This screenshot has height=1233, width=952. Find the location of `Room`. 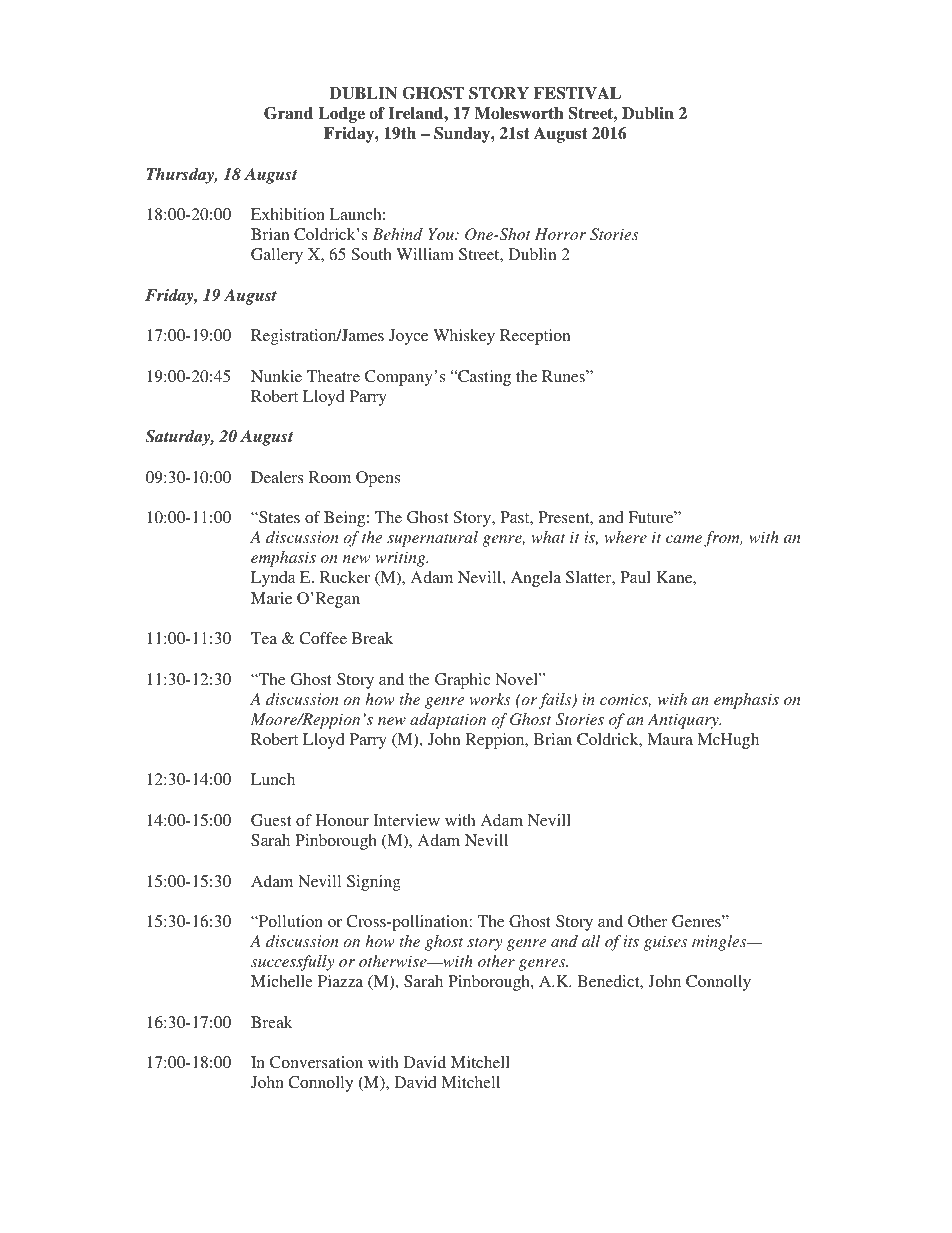

Room is located at coordinates (330, 477).
